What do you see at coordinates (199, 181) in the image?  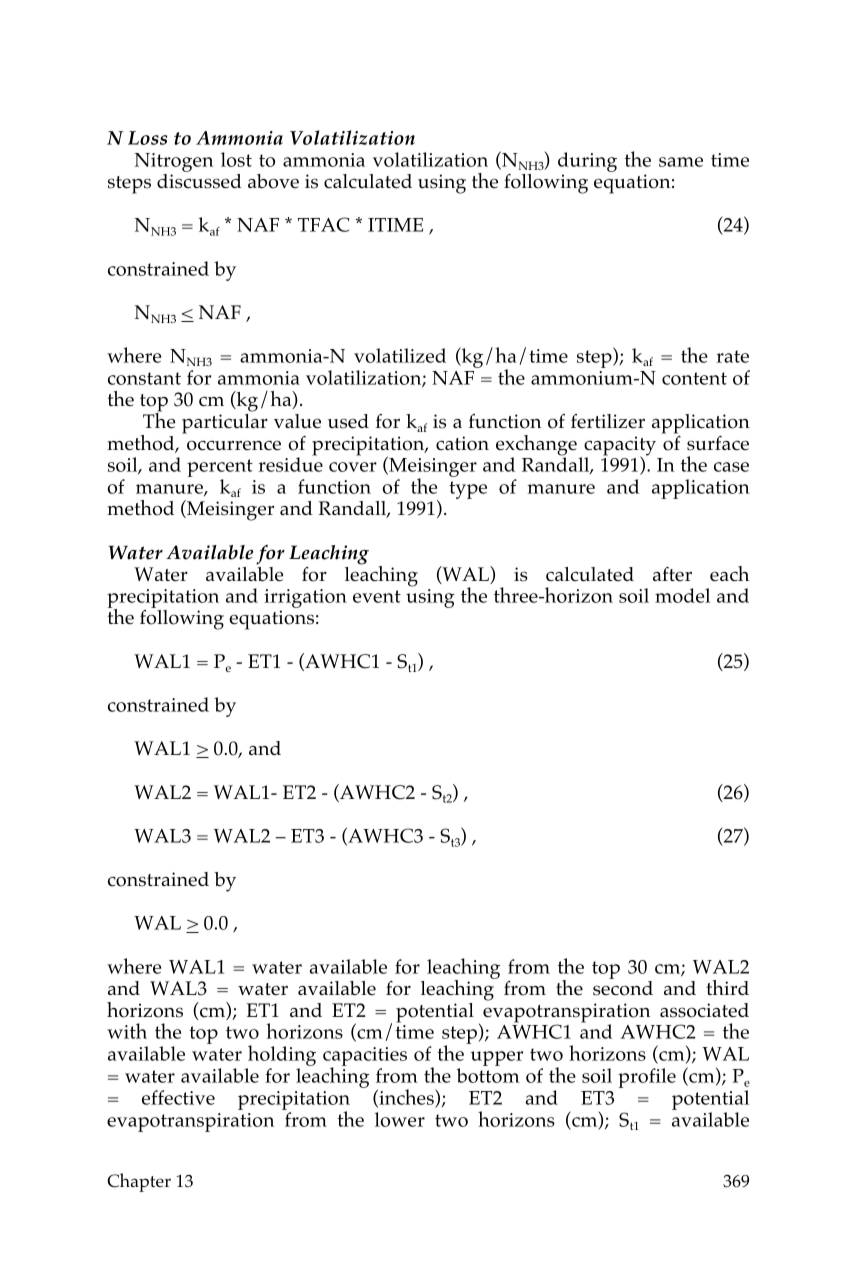 I see `discussed` at bounding box center [199, 181].
